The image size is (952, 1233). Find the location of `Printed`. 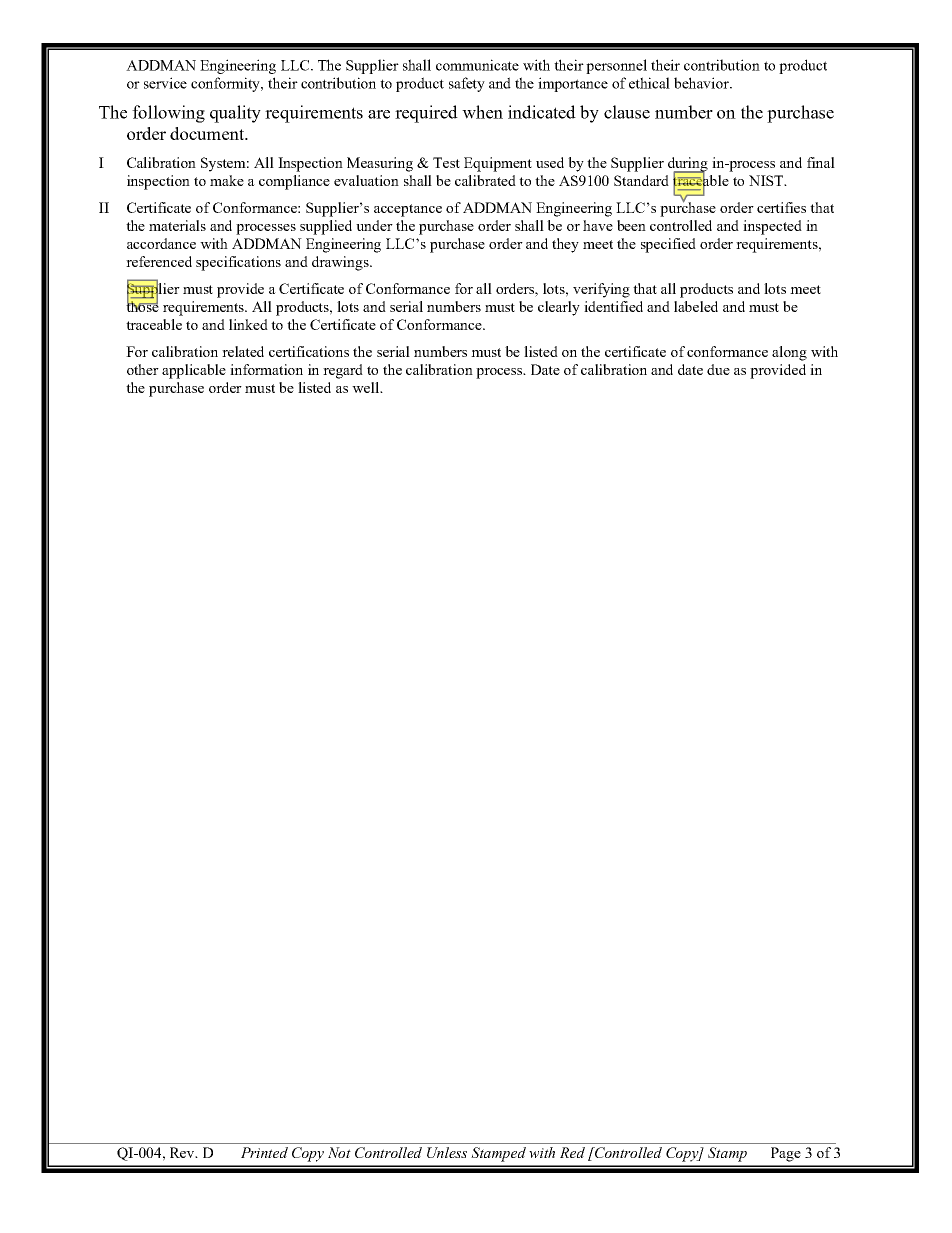

Printed is located at coordinates (264, 1152).
